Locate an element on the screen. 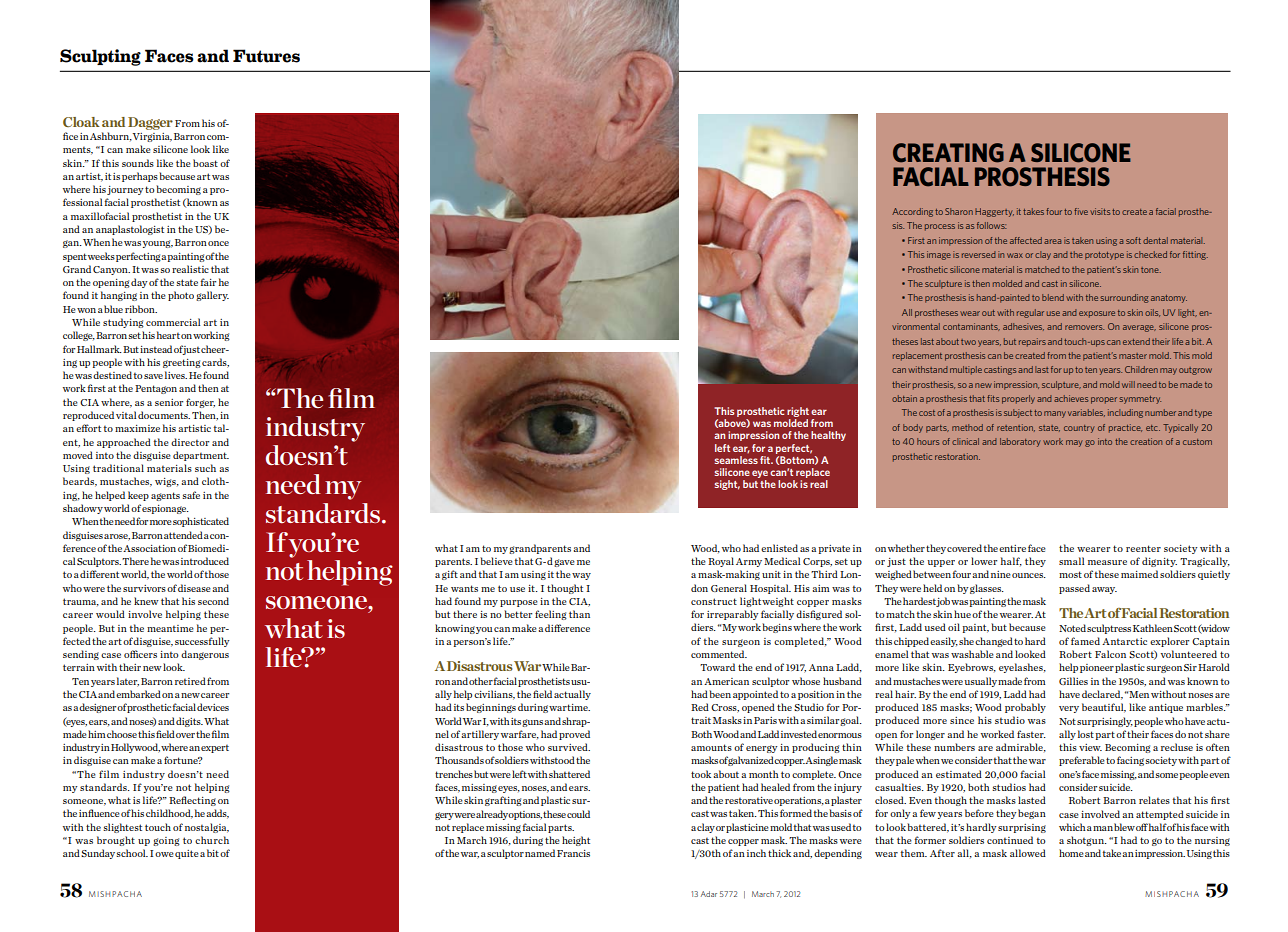 The image size is (1288, 932). wartime is located at coordinates (569, 707).
